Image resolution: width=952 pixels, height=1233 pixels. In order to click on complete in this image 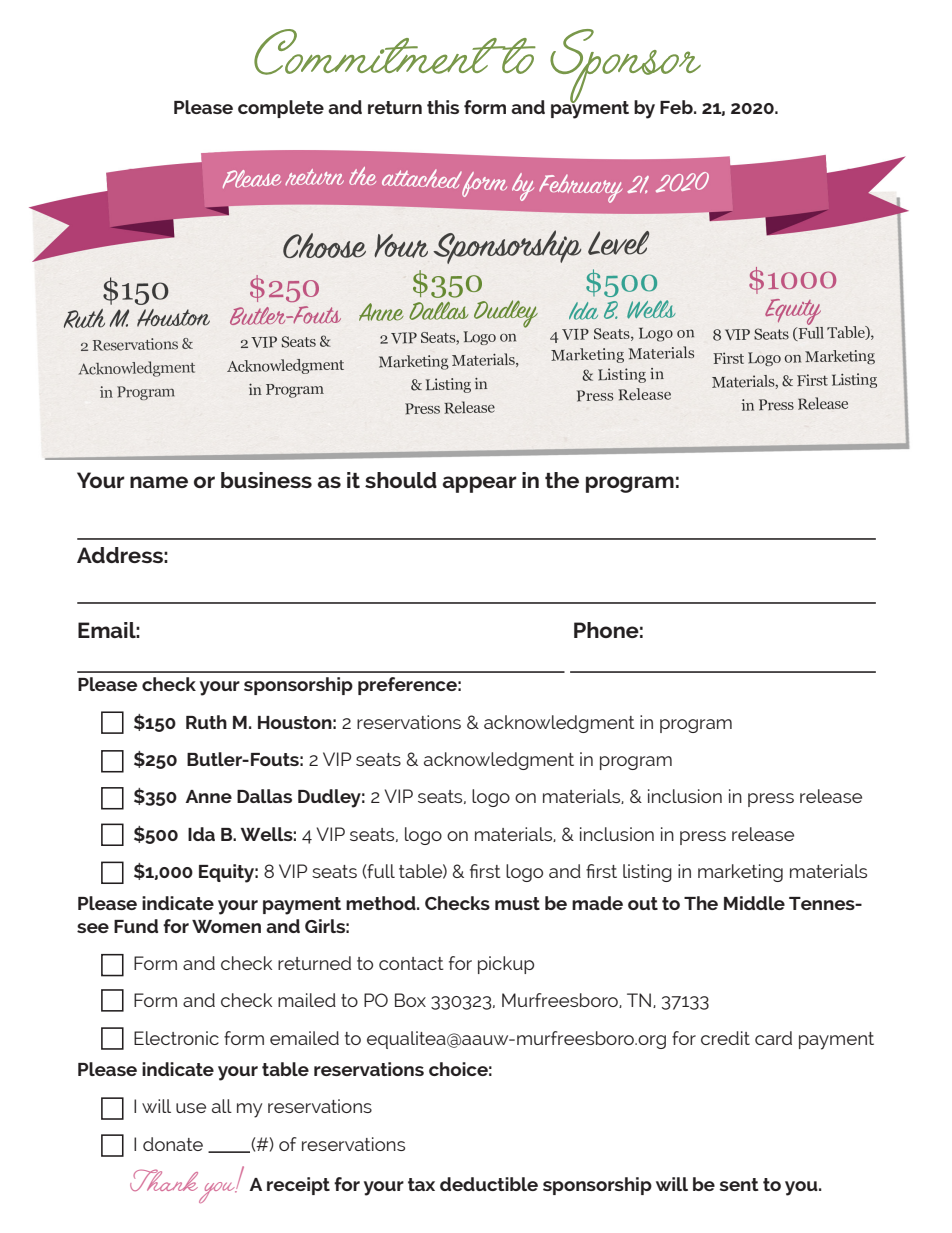, I will do `click(281, 109)`.
